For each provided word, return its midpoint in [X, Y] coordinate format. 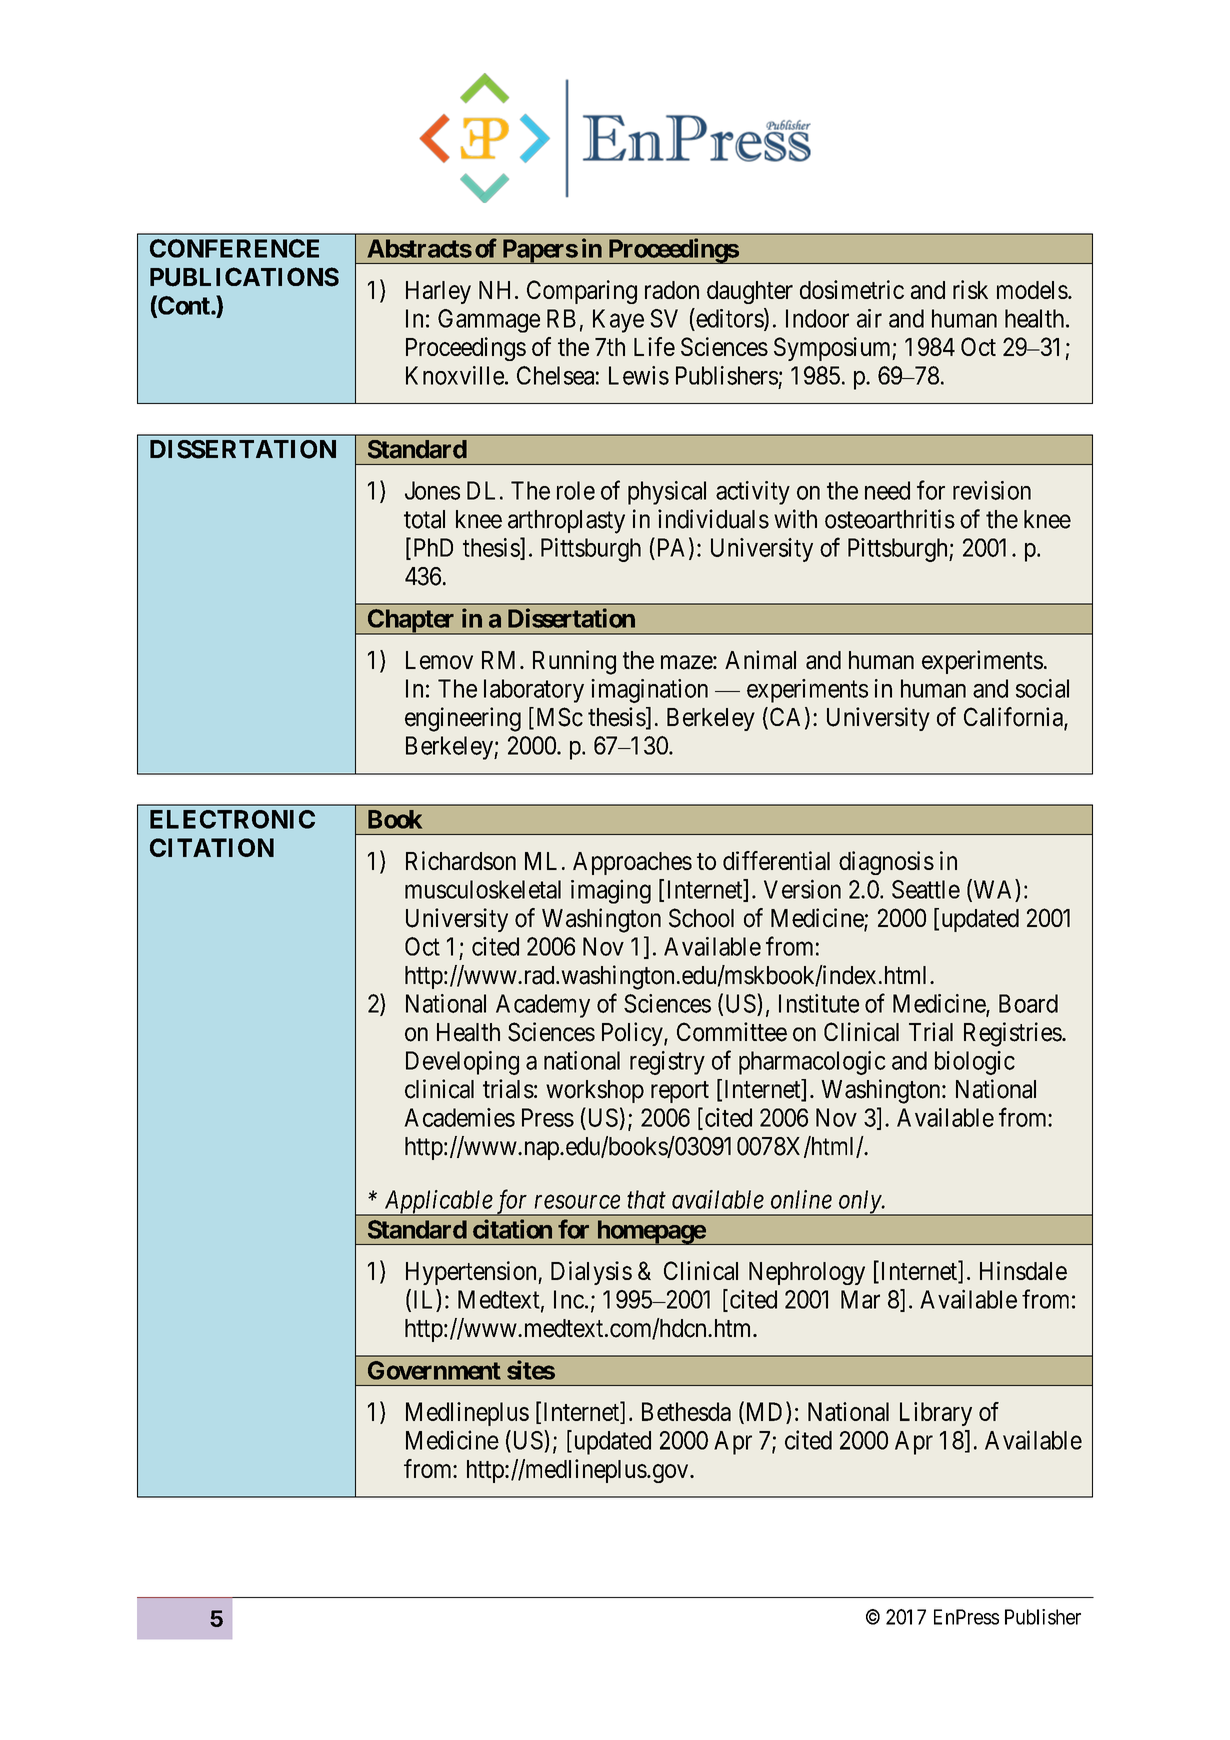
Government [434, 1370]
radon [672, 290]
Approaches [632, 863]
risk [970, 289]
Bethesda [686, 1411]
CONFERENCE [234, 248]
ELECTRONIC [232, 819]
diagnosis [886, 863]
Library [936, 1414]
